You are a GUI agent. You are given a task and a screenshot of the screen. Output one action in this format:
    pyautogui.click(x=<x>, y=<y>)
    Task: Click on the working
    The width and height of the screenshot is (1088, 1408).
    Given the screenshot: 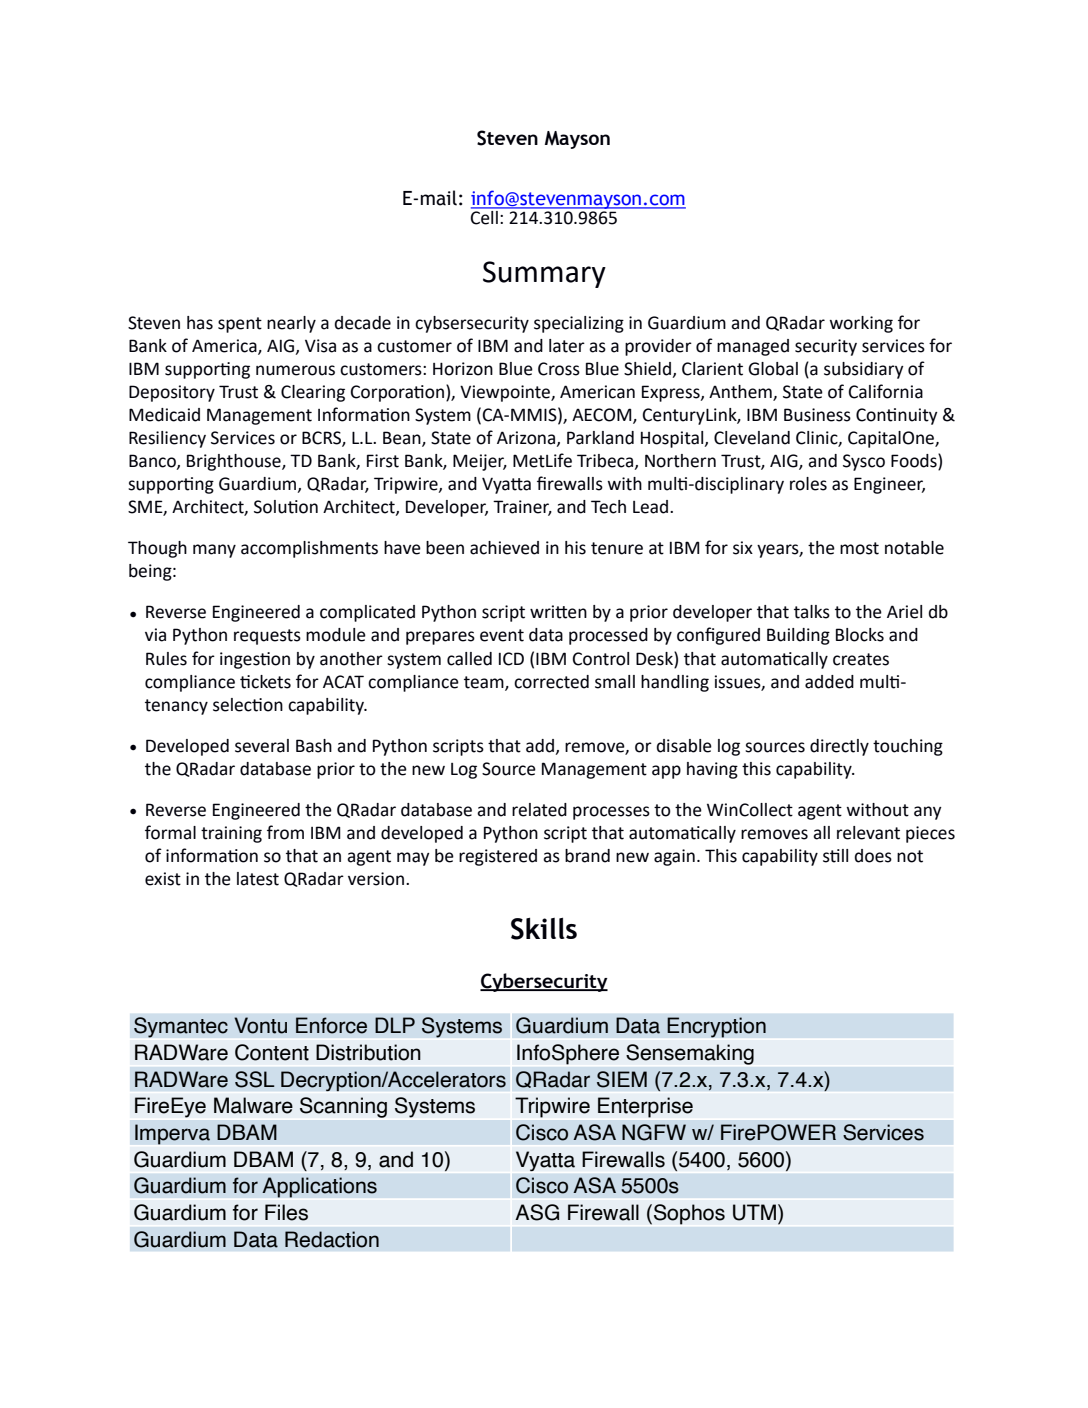 What is the action you would take?
    pyautogui.click(x=861, y=324)
